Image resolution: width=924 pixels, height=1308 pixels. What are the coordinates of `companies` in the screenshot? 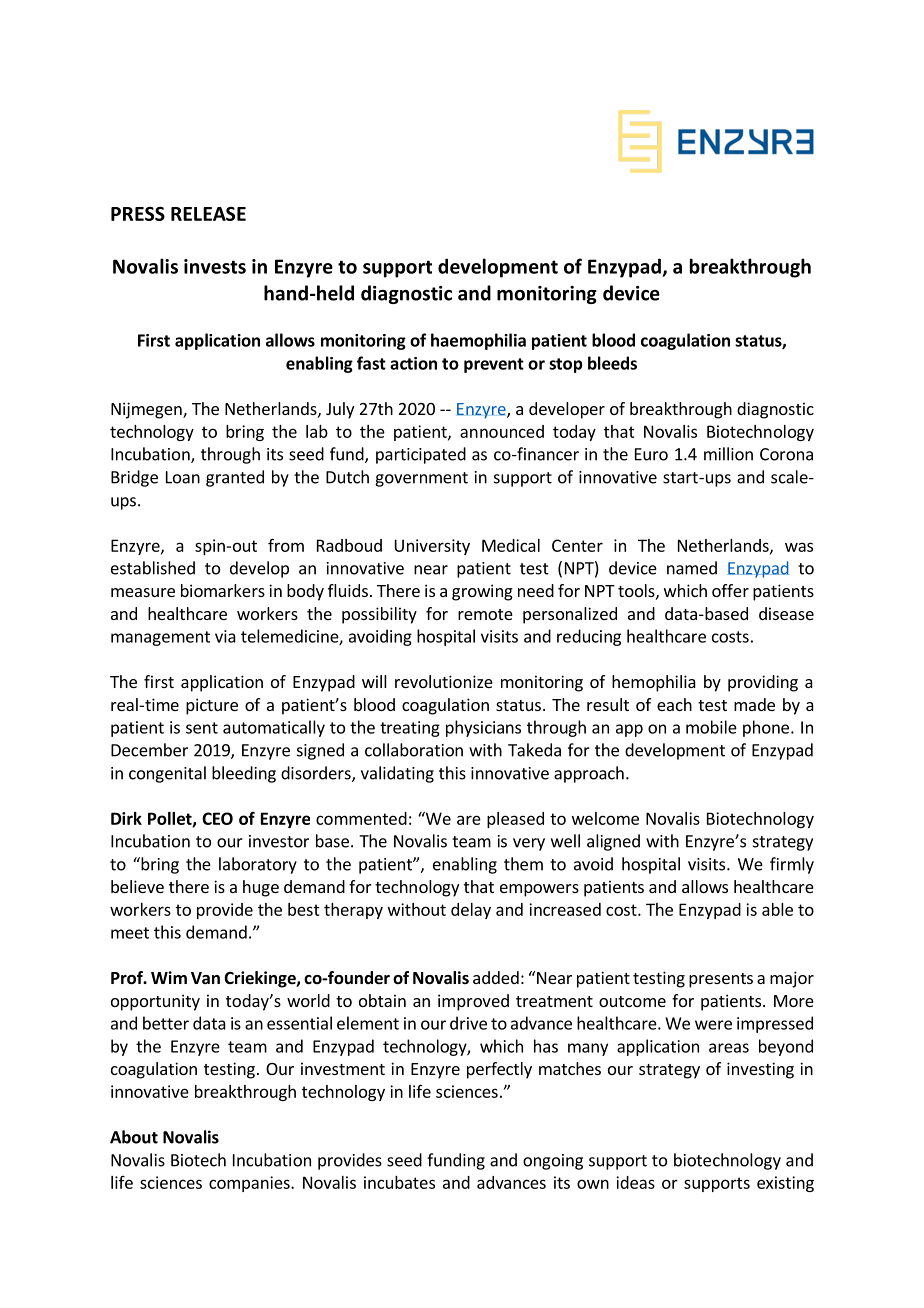 It's located at (250, 1184).
